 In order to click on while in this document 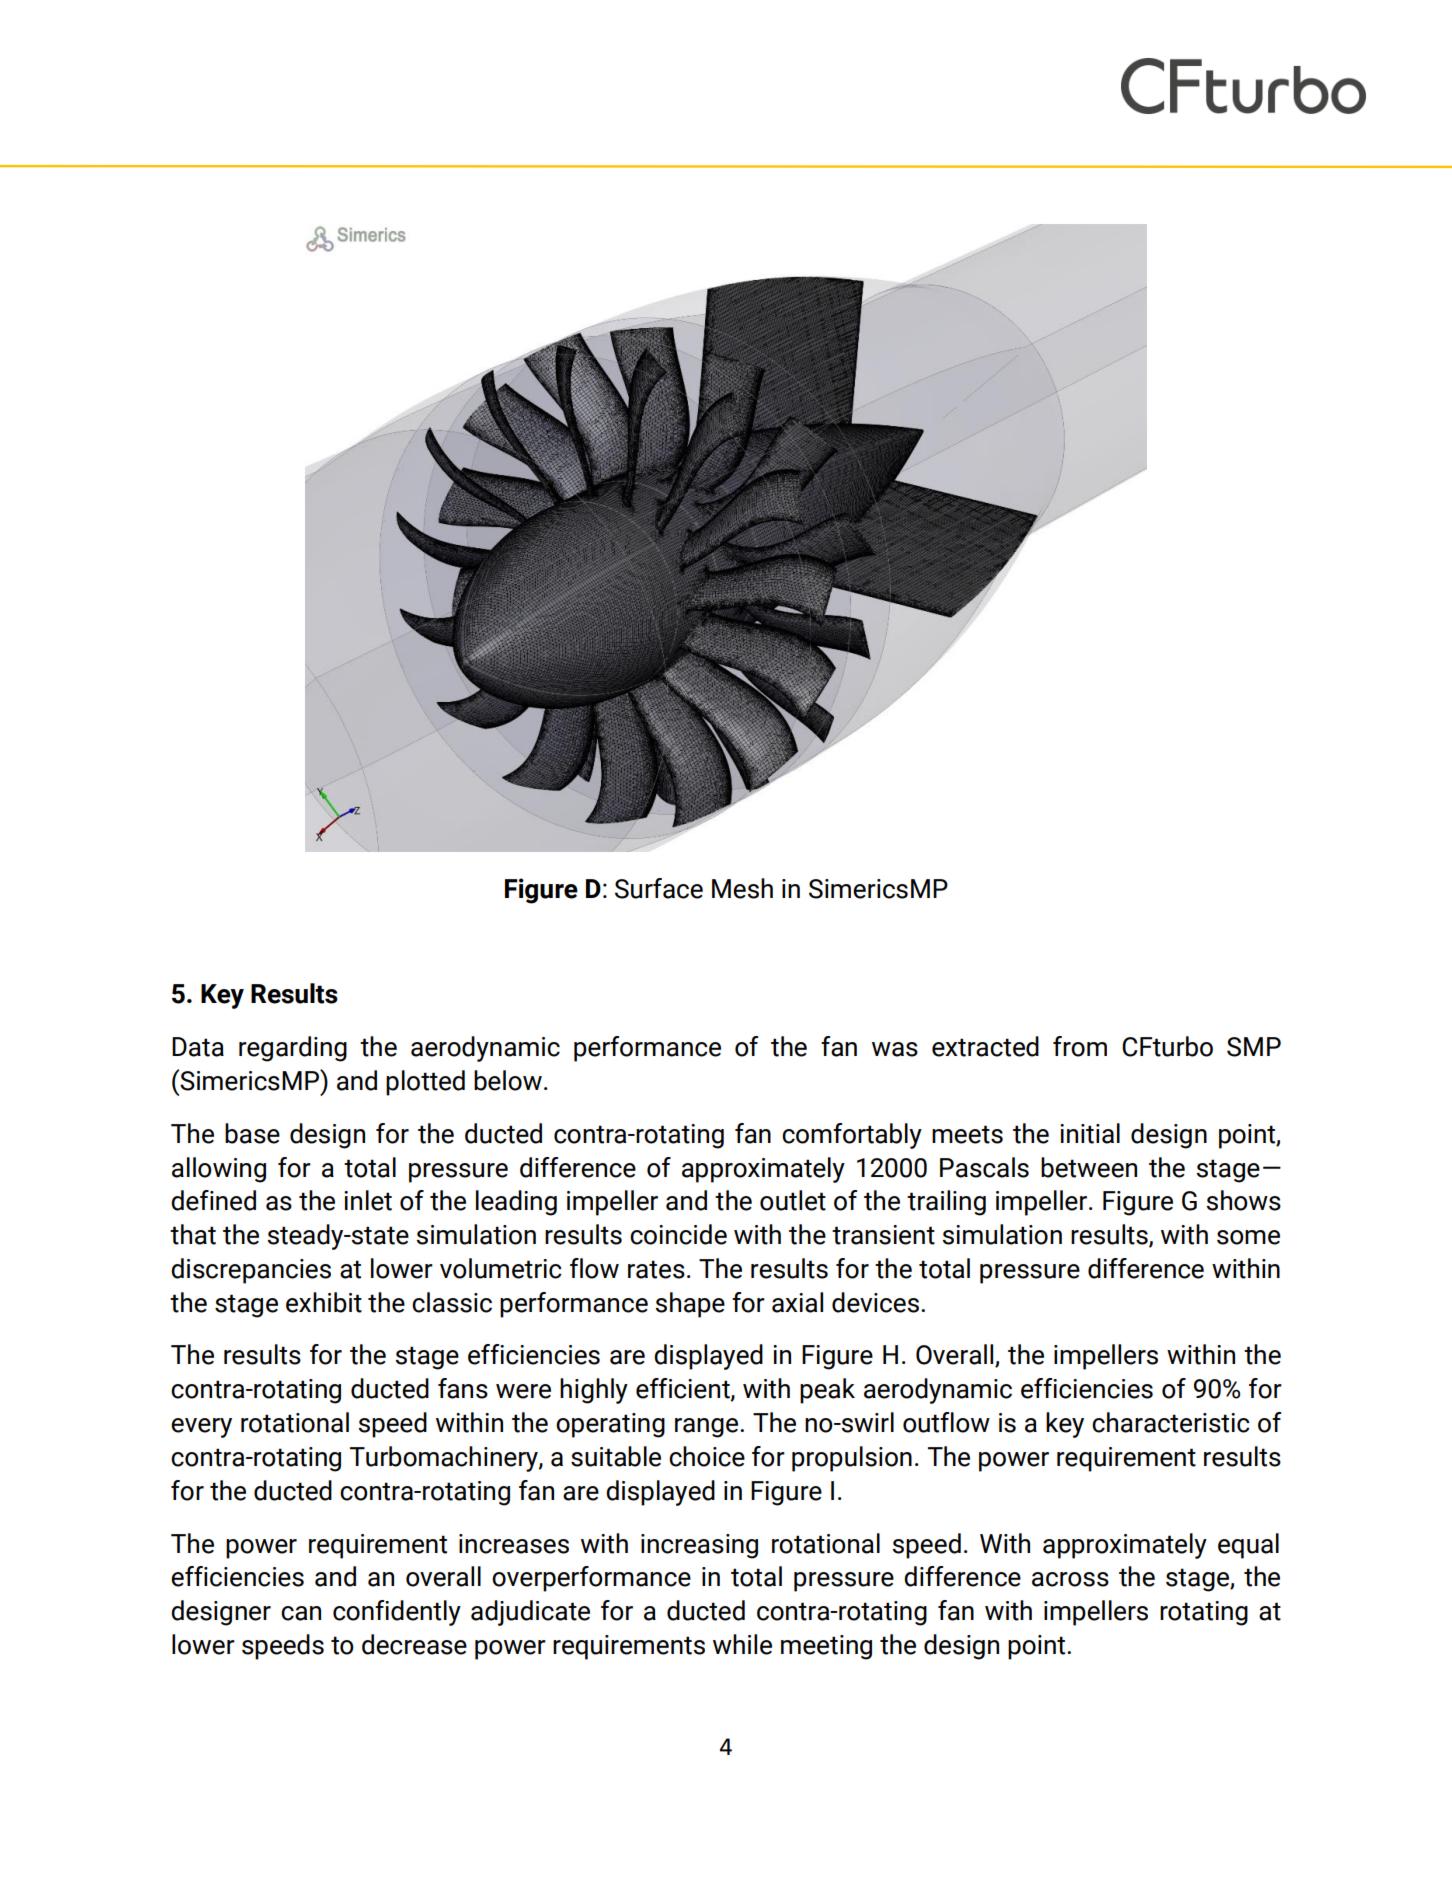, I will do `click(742, 1644)`.
